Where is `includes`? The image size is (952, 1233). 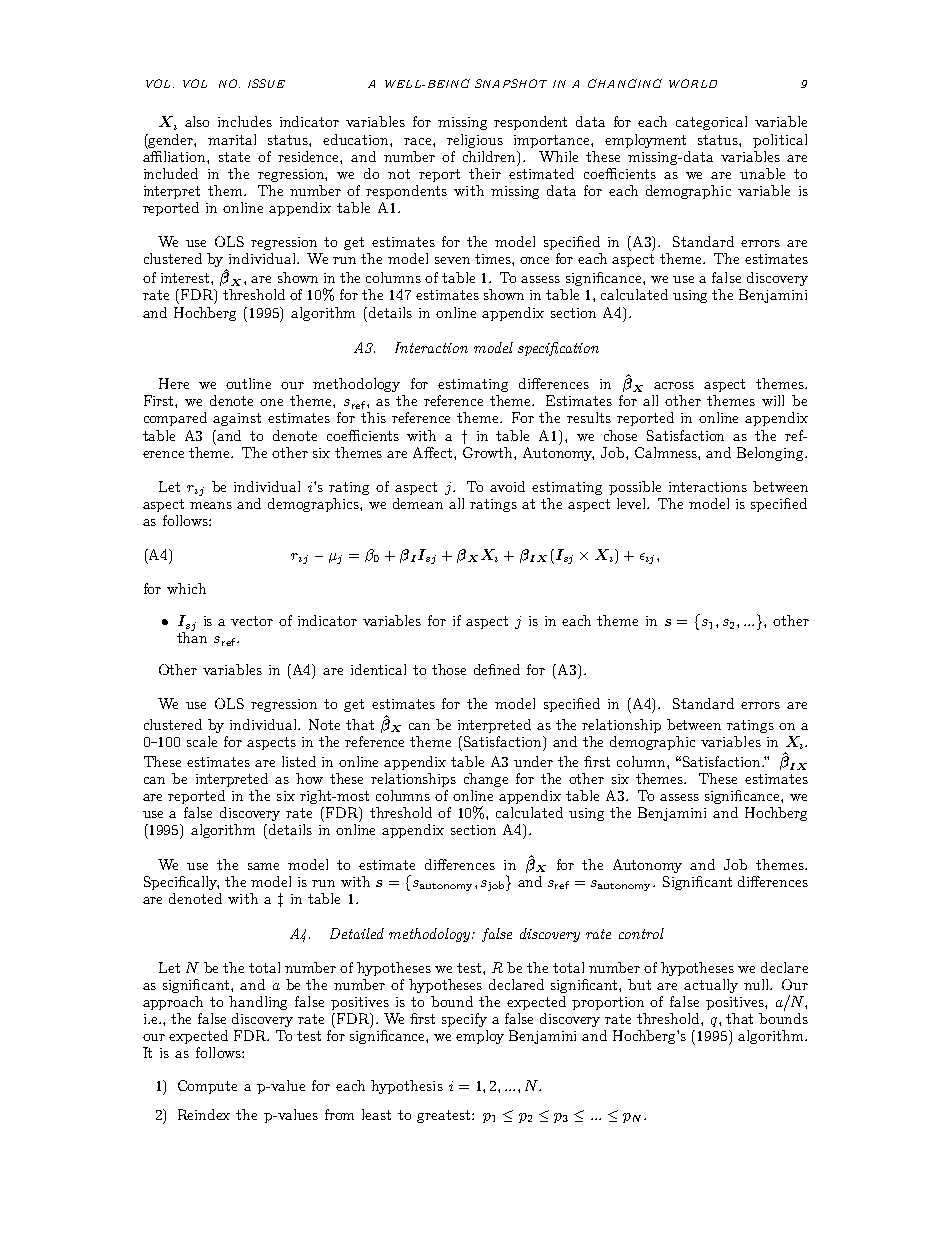 includes is located at coordinates (245, 121).
